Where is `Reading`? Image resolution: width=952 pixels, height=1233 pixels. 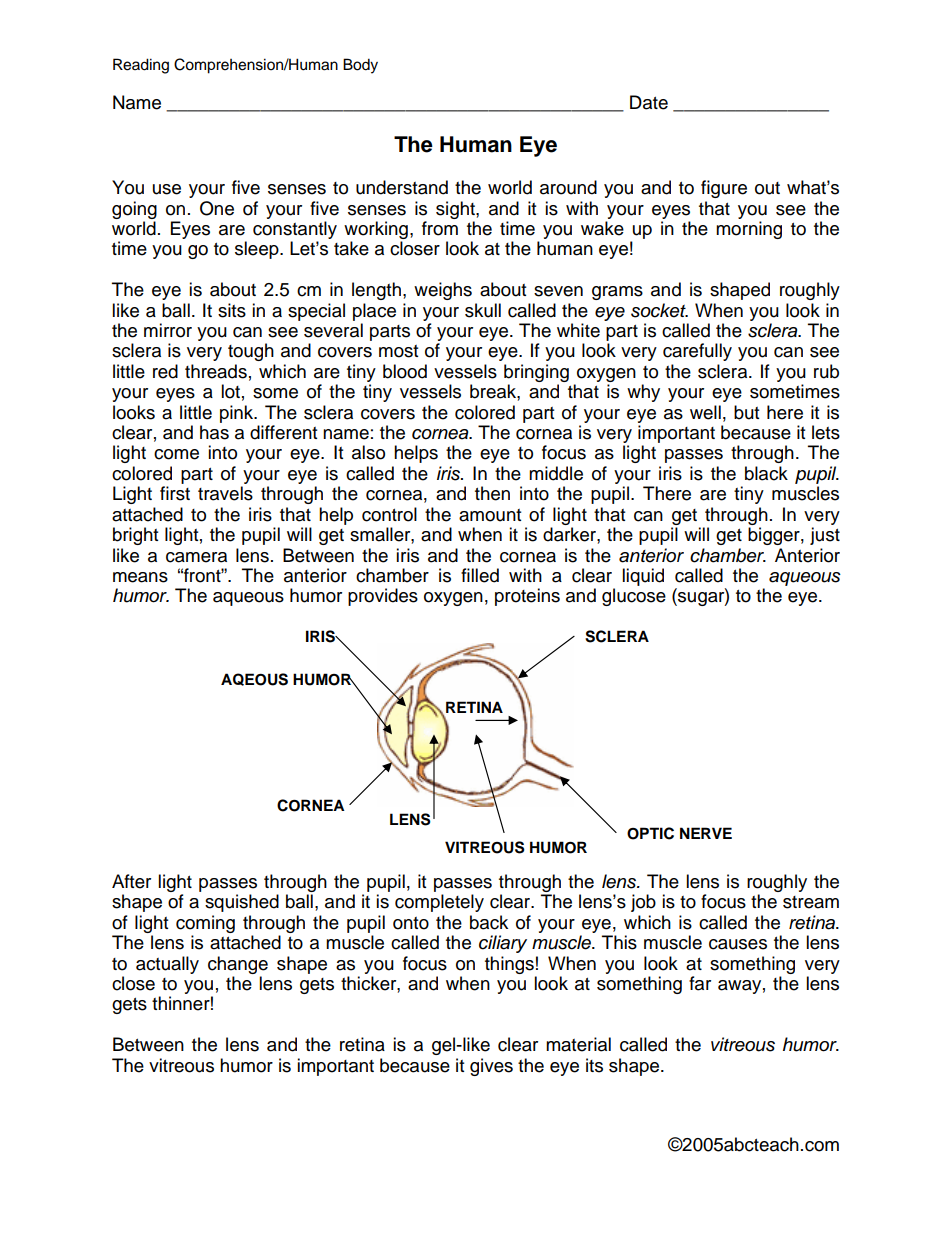 Reading is located at coordinates (141, 66).
